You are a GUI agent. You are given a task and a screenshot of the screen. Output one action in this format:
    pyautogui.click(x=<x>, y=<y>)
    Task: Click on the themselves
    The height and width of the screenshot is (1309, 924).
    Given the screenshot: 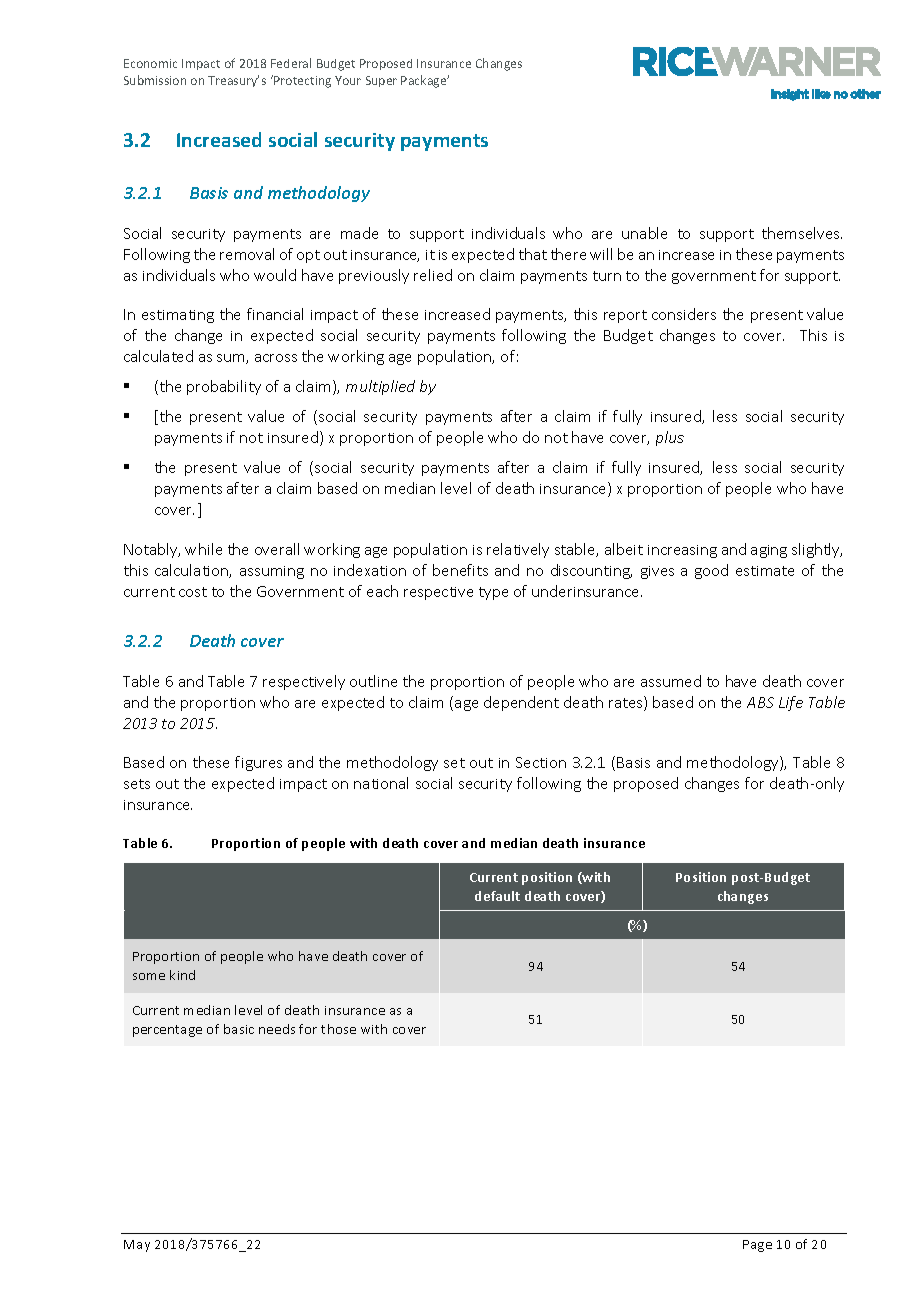 What is the action you would take?
    pyautogui.click(x=802, y=233)
